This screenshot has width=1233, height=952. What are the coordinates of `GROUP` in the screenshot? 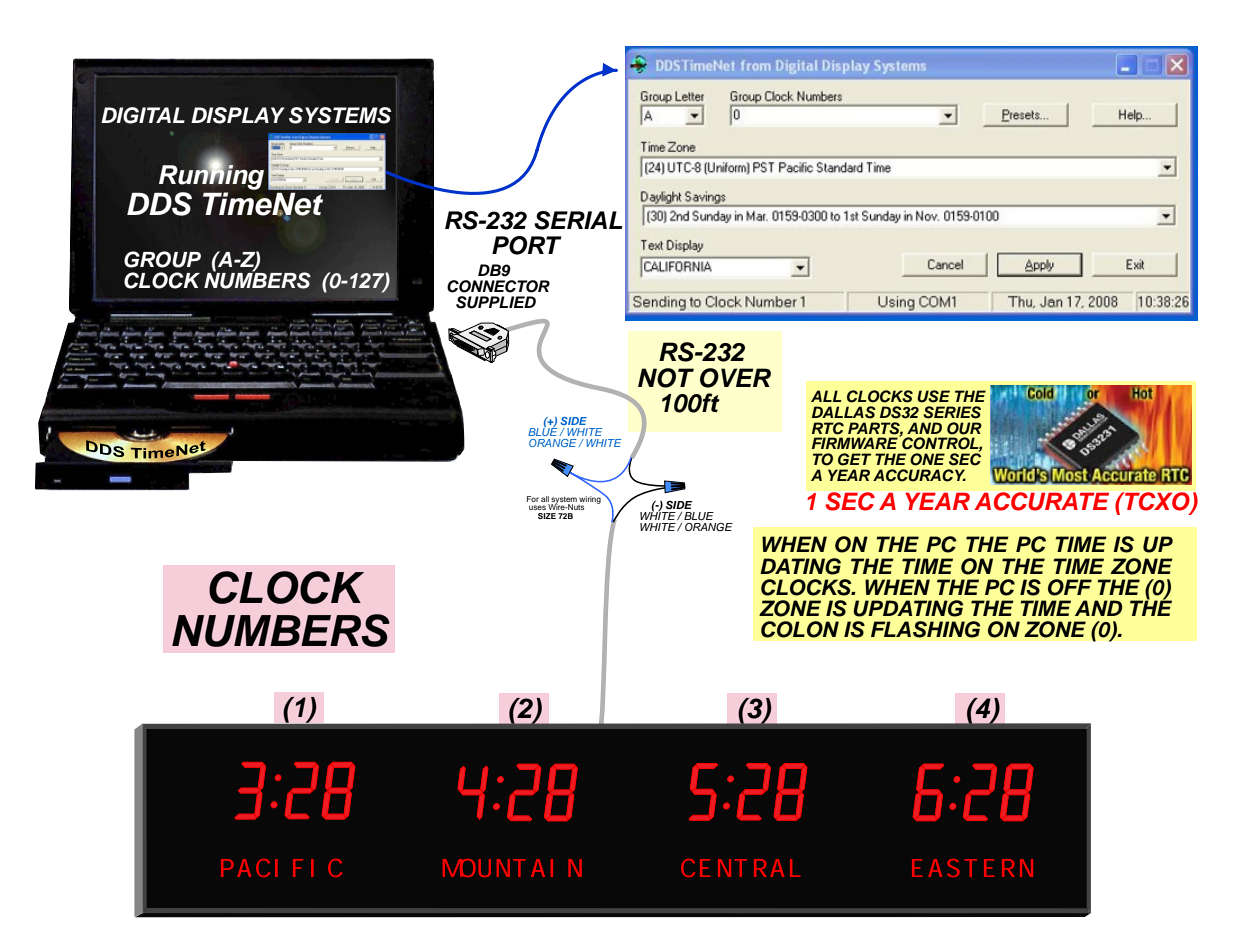 It's located at (162, 259).
